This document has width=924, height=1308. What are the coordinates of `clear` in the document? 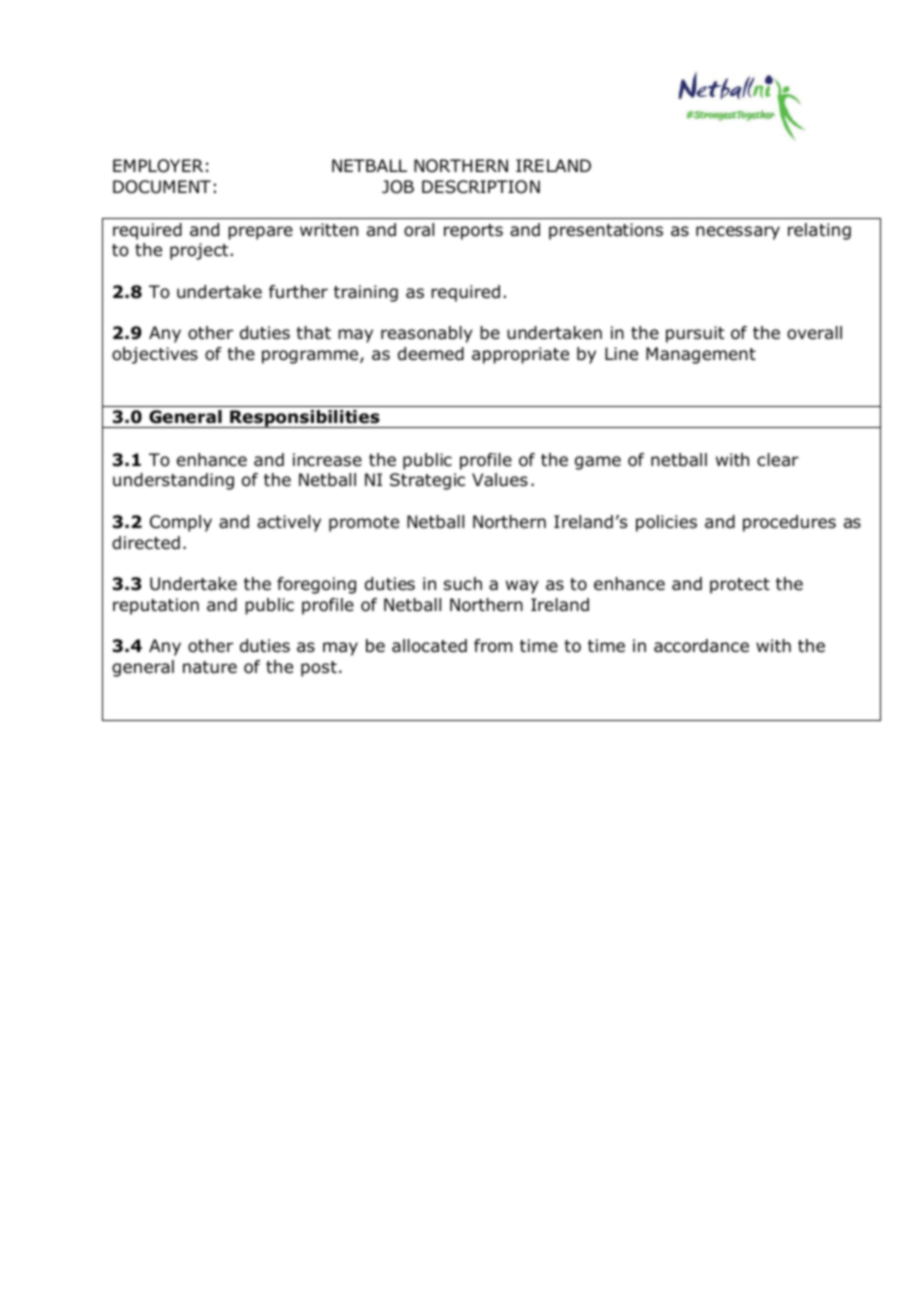 It's located at (778, 460).
